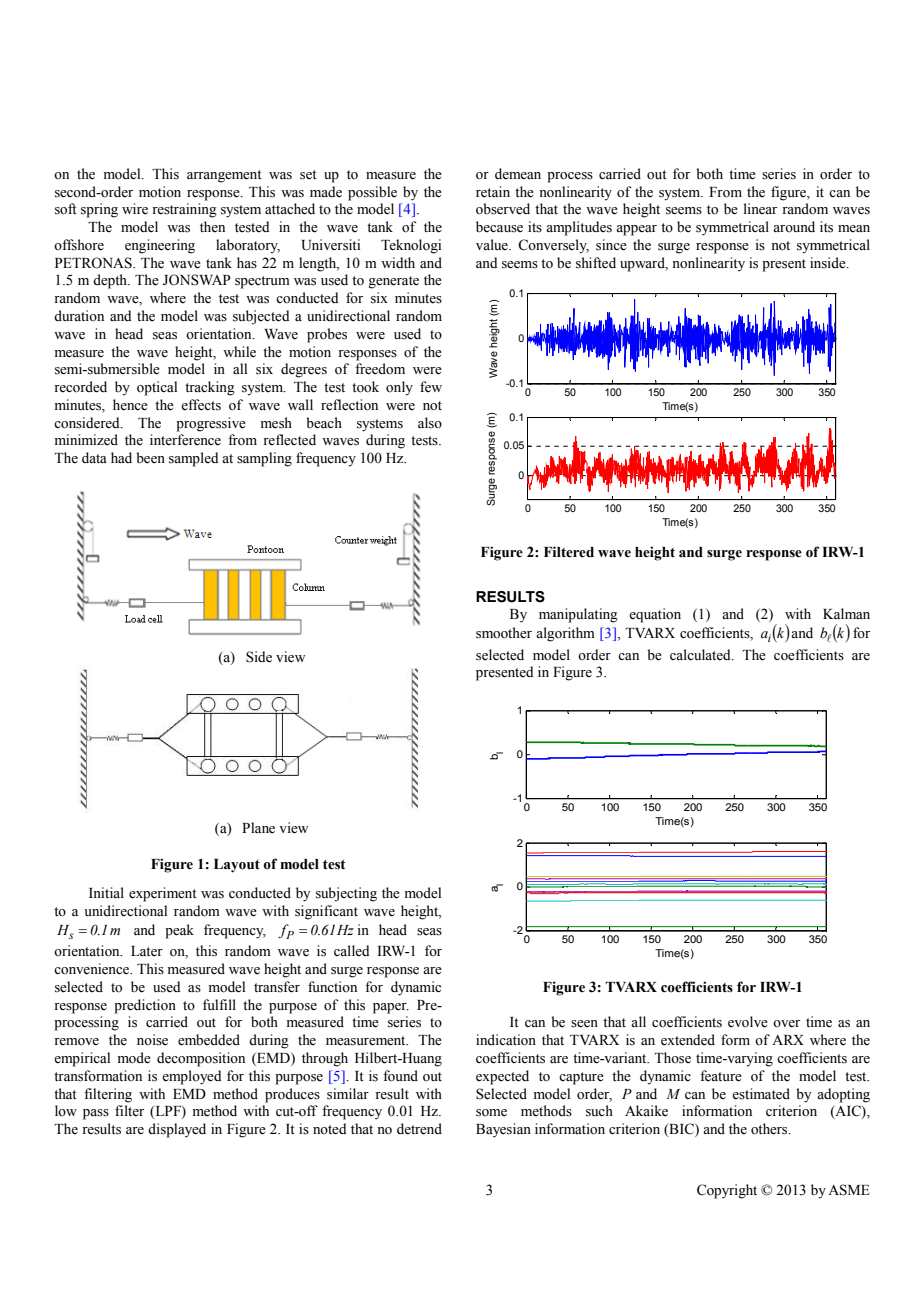  Describe the element at coordinates (493, 192) in the document. I see `retain` at that location.
